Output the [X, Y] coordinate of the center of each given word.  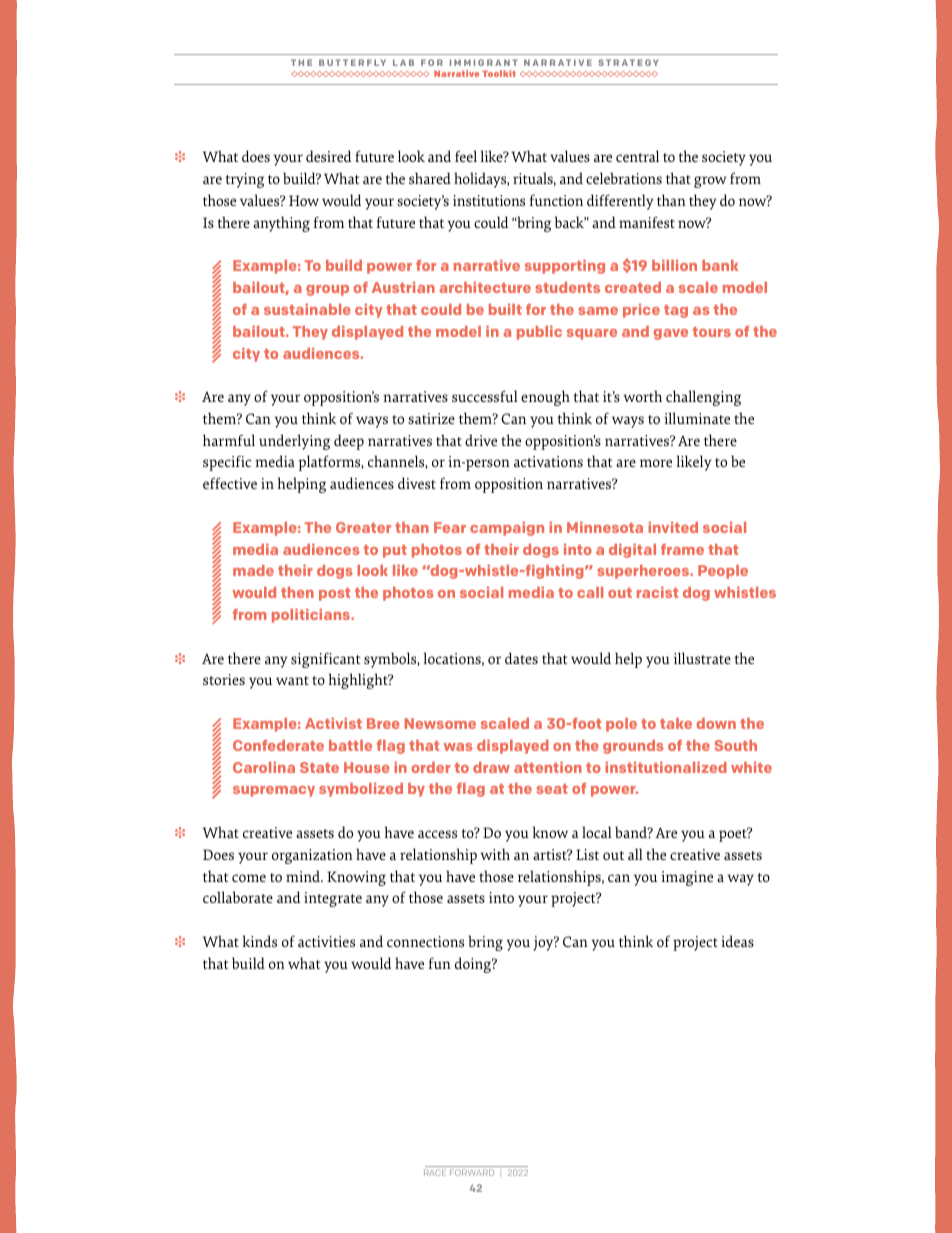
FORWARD [472, 1172]
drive [481, 440]
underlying [294, 442]
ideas [737, 941]
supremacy [274, 791]
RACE [435, 1172]
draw [491, 767]
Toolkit [499, 73]
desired [329, 156]
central [637, 156]
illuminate [697, 418]
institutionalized [666, 767]
